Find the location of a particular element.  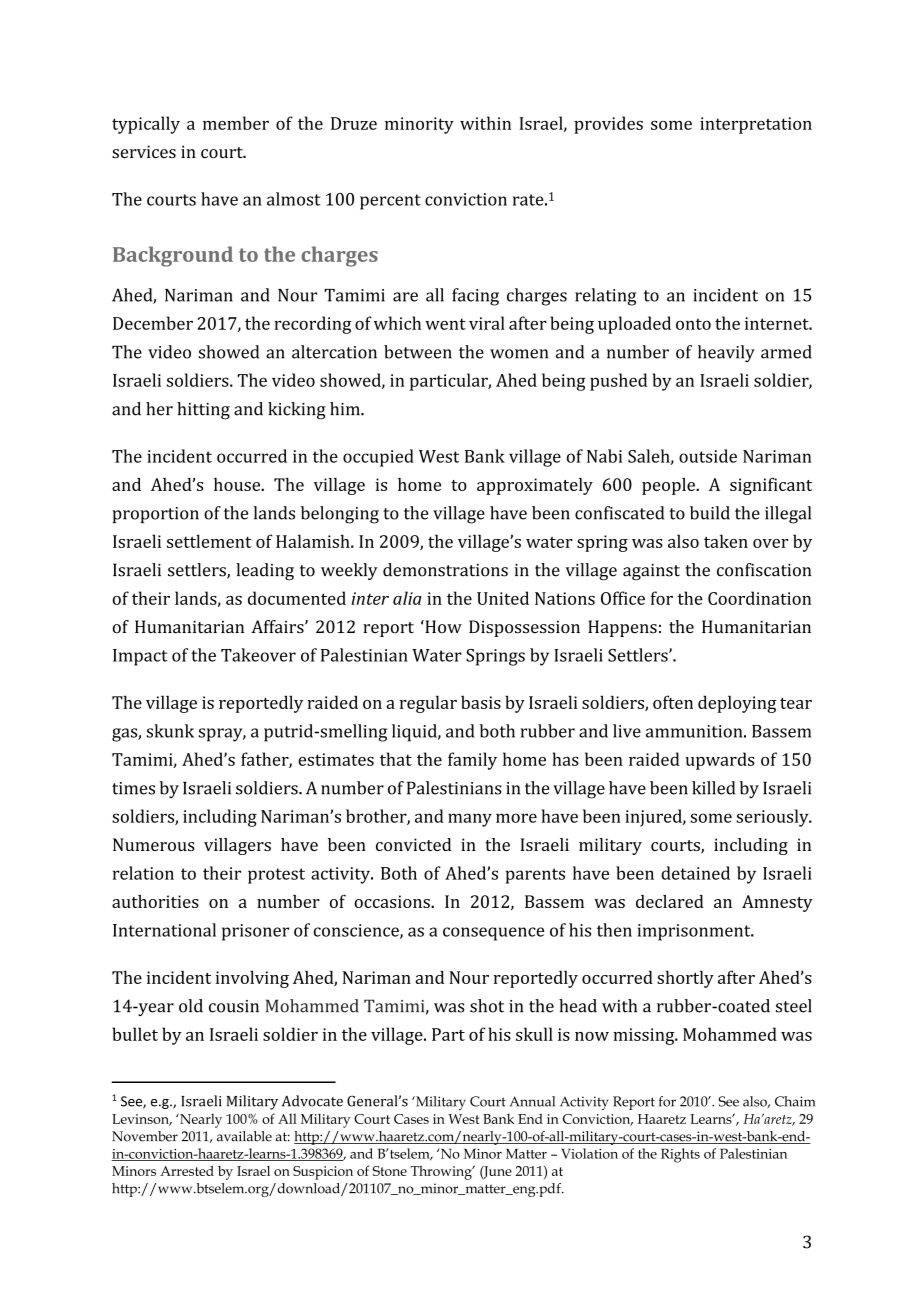

Stone is located at coordinates (390, 1171).
